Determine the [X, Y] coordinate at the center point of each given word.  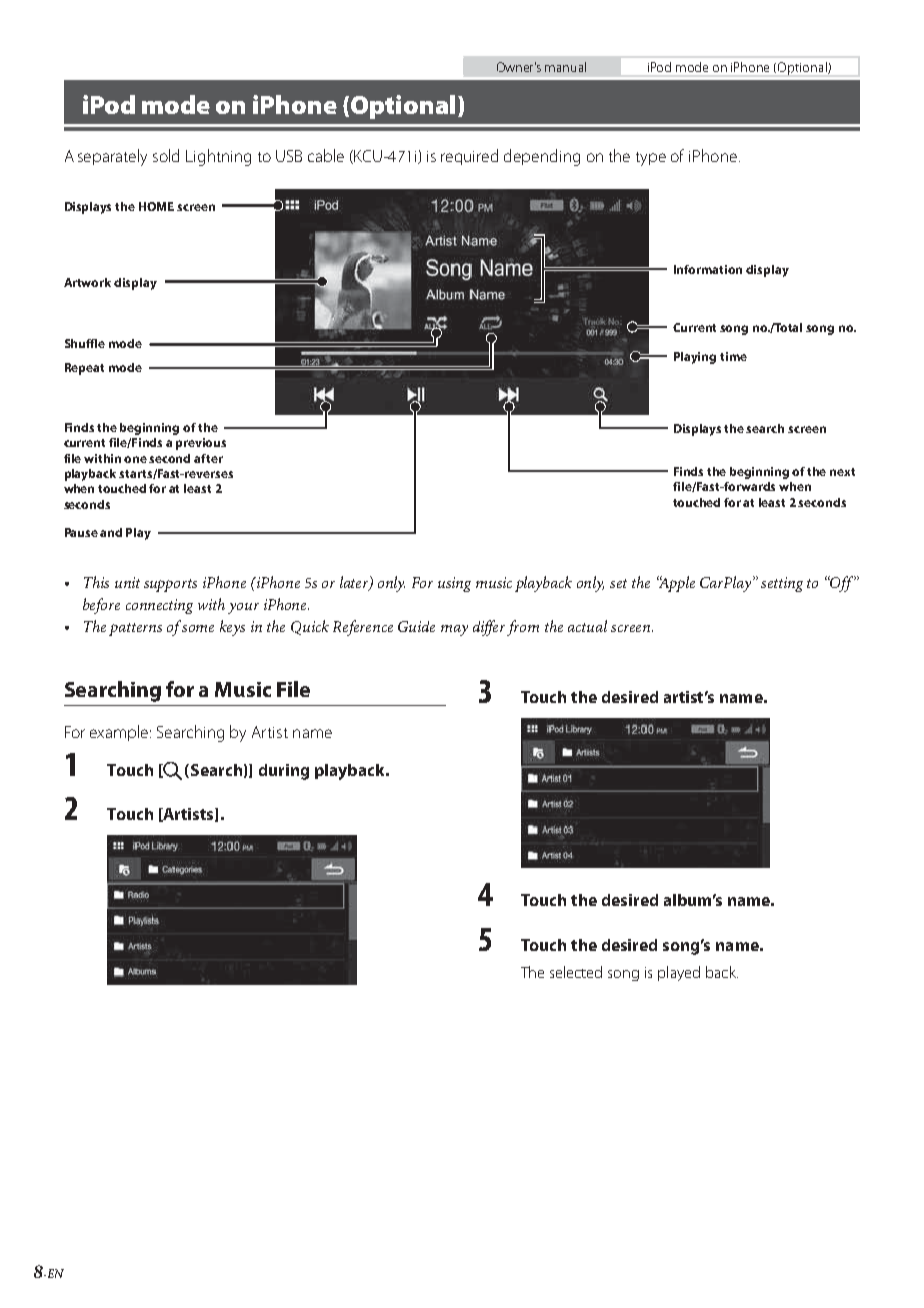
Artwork [87, 282]
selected [576, 972]
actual [587, 626]
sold [166, 155]
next [842, 472]
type [651, 159]
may [454, 630]
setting [782, 584]
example [120, 733]
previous [201, 444]
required [469, 157]
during [284, 772]
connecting [159, 606]
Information [708, 269]
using [454, 584]
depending [542, 157]
